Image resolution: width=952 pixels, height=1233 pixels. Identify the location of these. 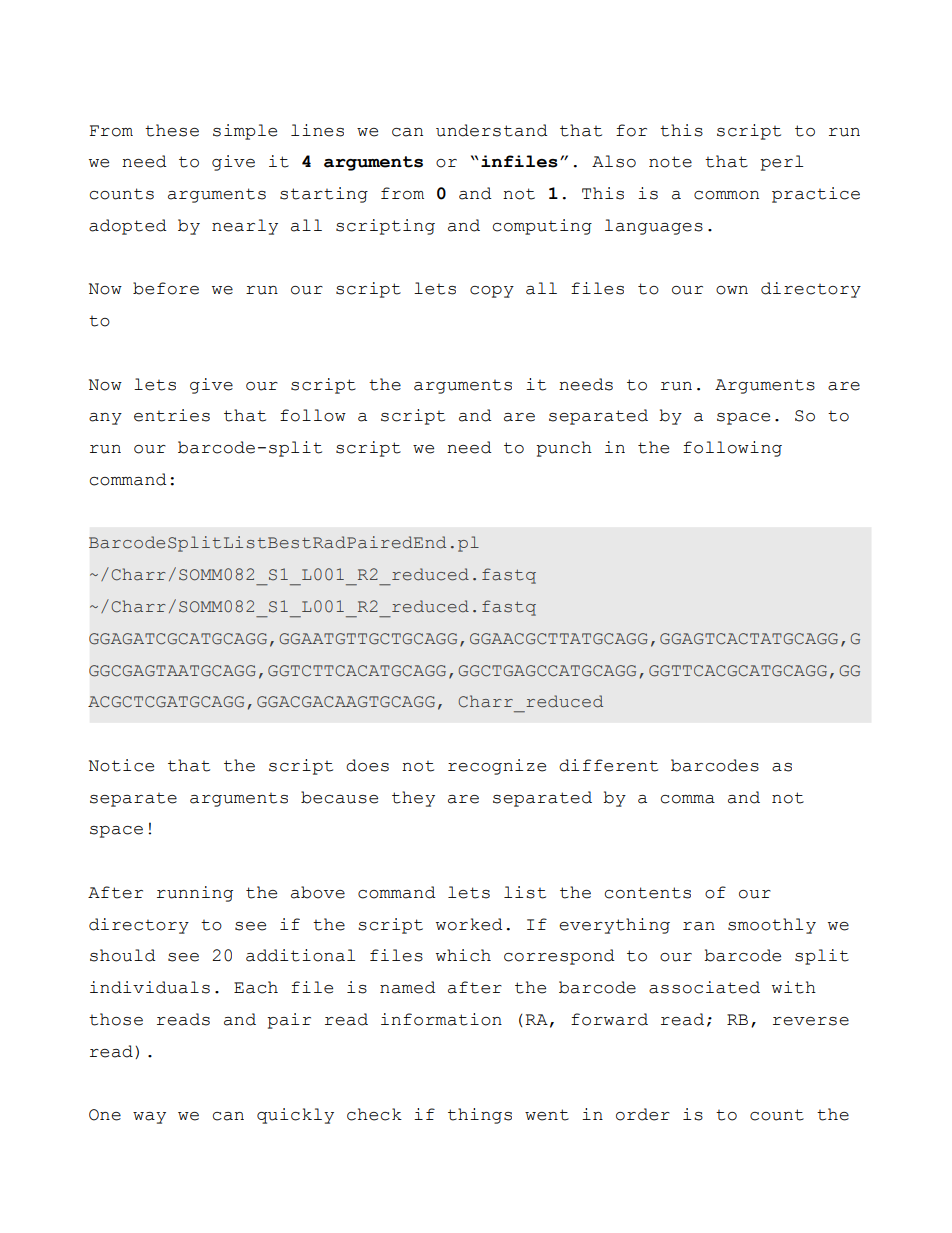
(172, 130).
